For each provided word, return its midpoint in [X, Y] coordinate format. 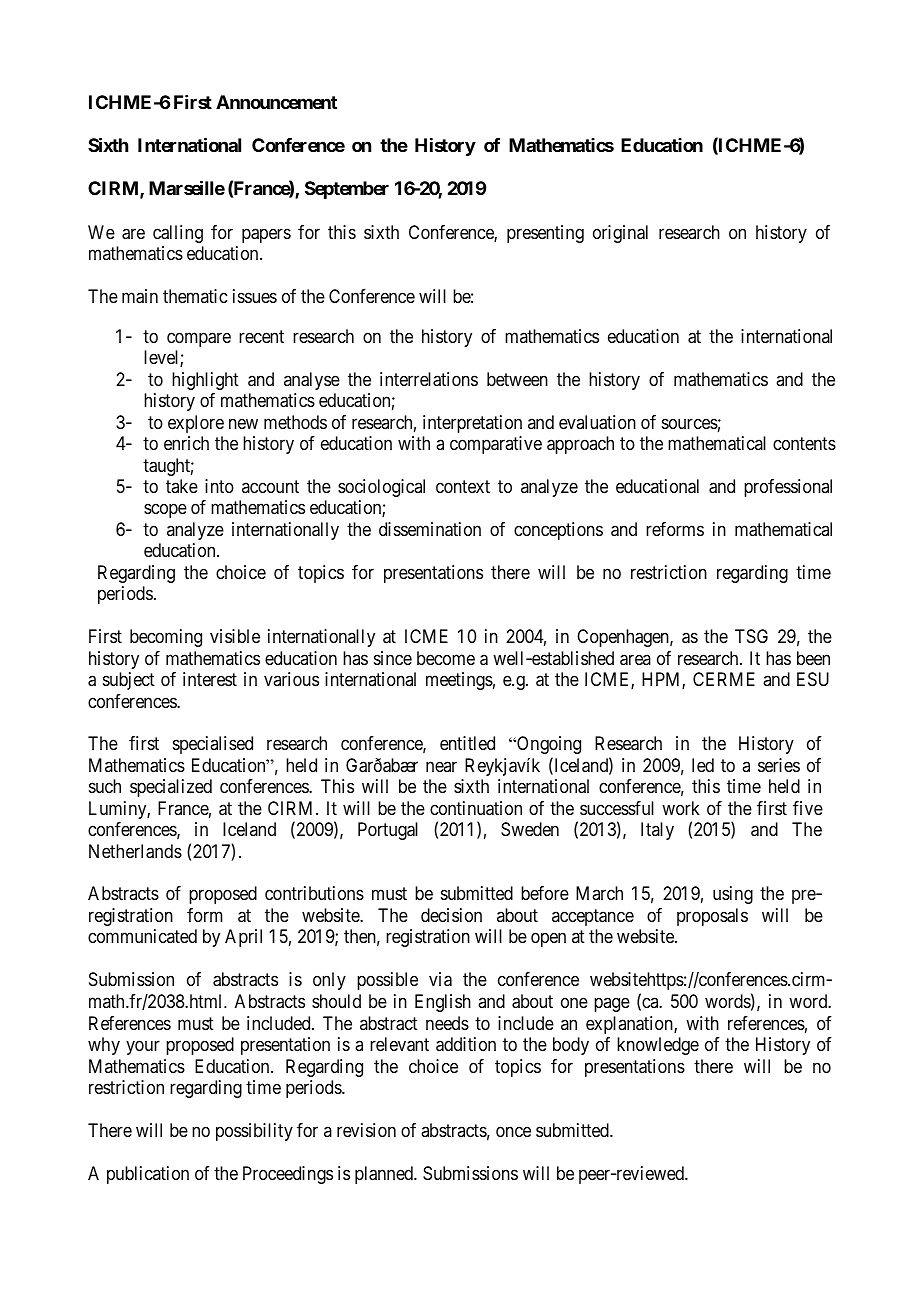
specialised [213, 745]
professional [788, 488]
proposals [712, 917]
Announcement [276, 102]
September [347, 190]
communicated [142, 936]
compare [199, 339]
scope [165, 511]
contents [804, 443]
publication [148, 1175]
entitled [467, 743]
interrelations [429, 379]
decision [451, 915]
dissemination [430, 529]
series [779, 765]
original [620, 234]
